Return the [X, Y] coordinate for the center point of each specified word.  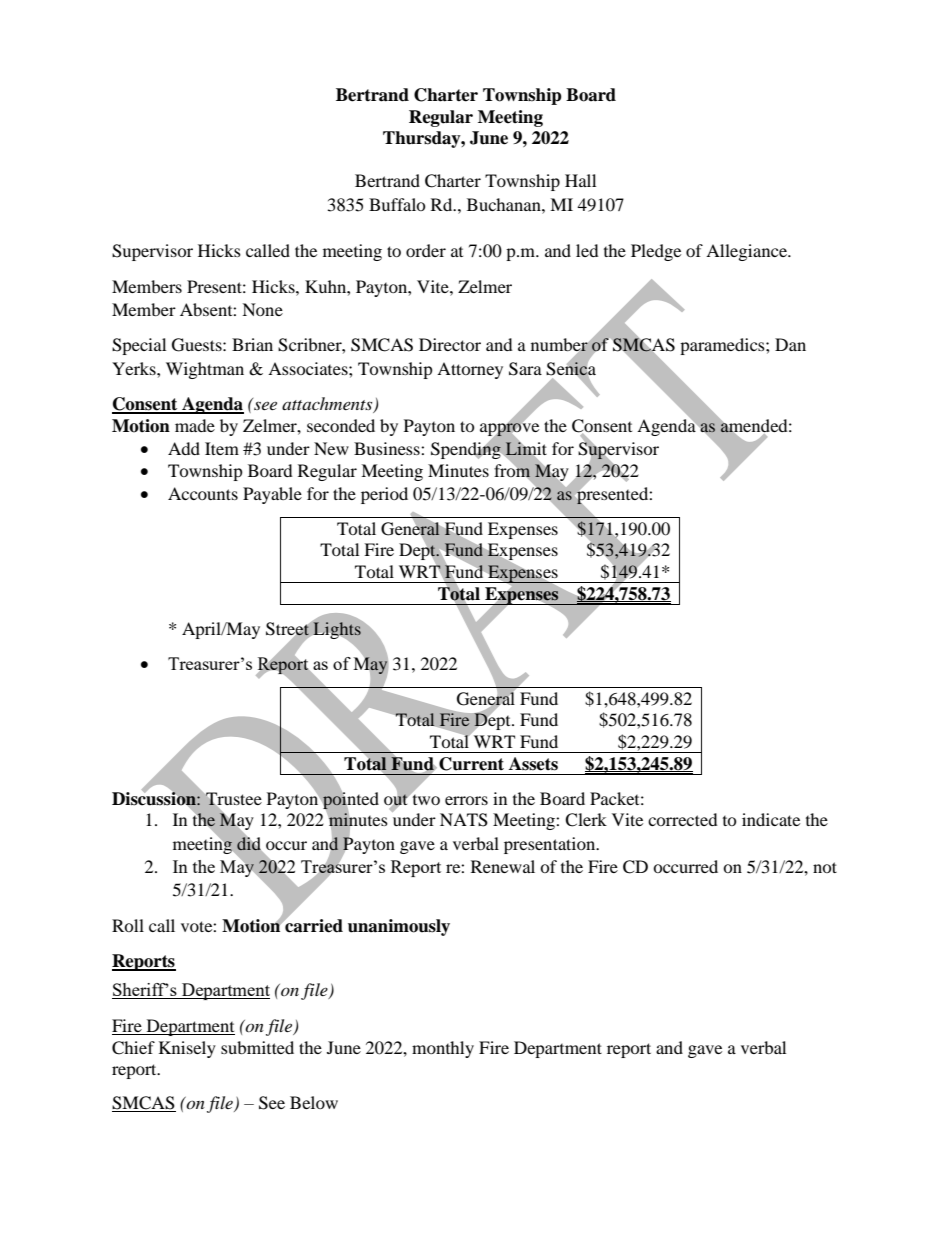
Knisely [187, 1049]
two [425, 798]
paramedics [723, 346]
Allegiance [747, 252]
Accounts [203, 493]
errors [466, 800]
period [384, 495]
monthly [443, 1049]
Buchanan [505, 204]
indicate [771, 819]
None [262, 309]
